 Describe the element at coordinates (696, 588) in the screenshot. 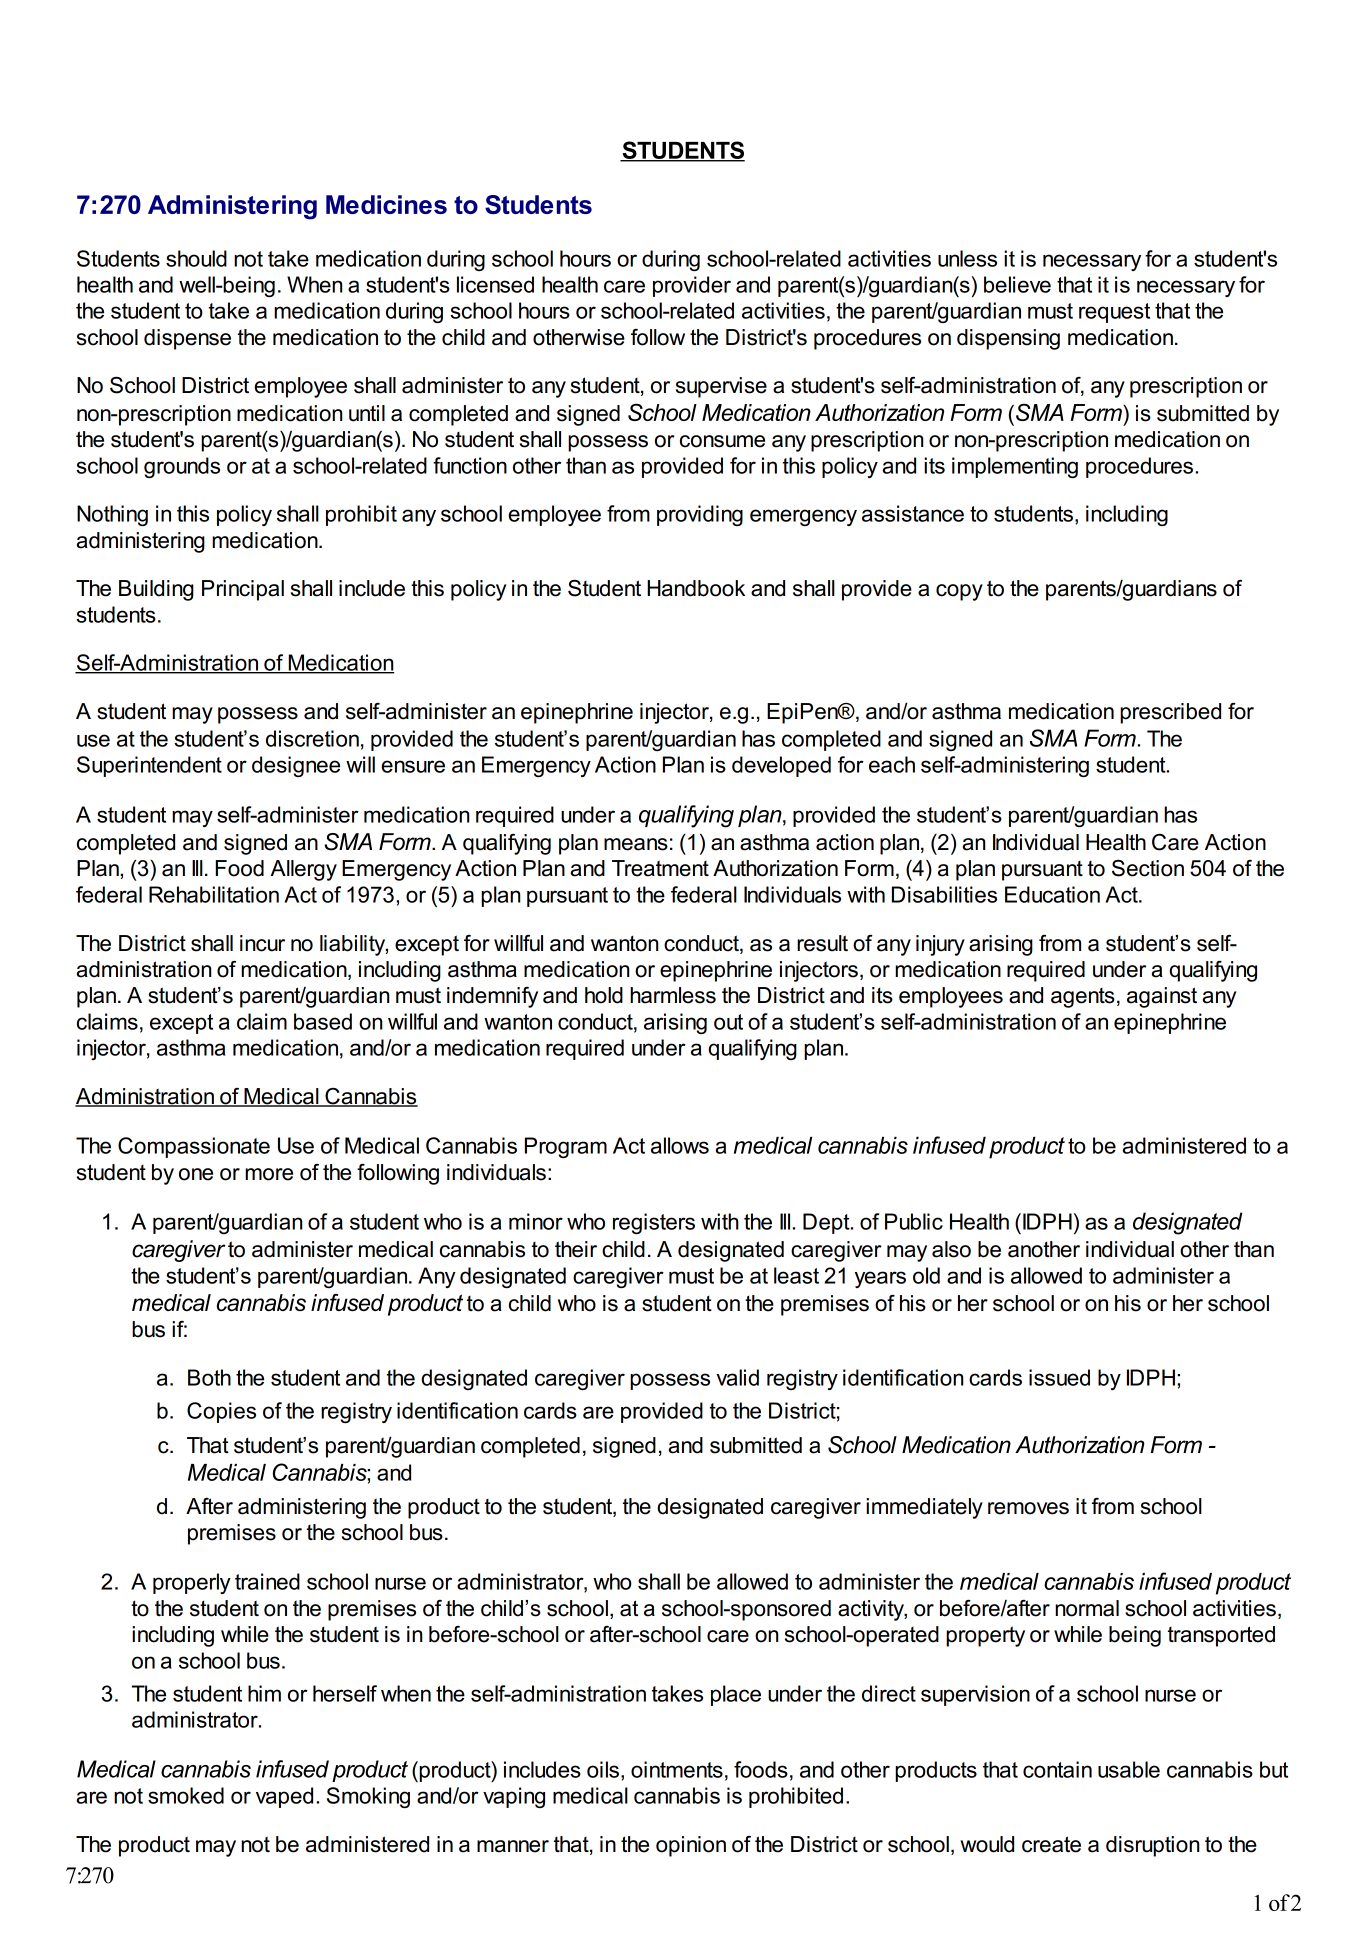

I see `Handbook` at that location.
